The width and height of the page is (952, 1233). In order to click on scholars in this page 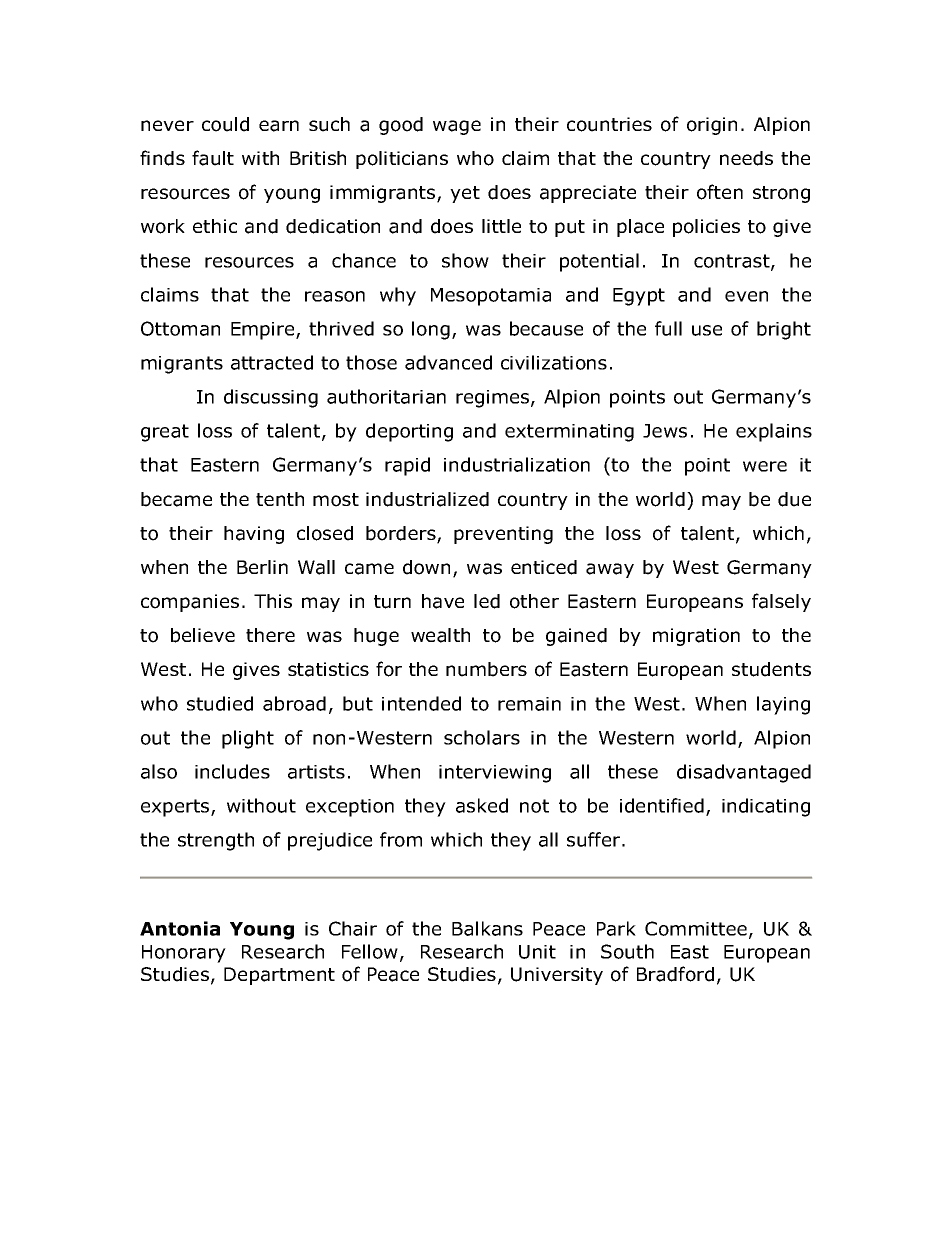, I will do `click(482, 737)`.
